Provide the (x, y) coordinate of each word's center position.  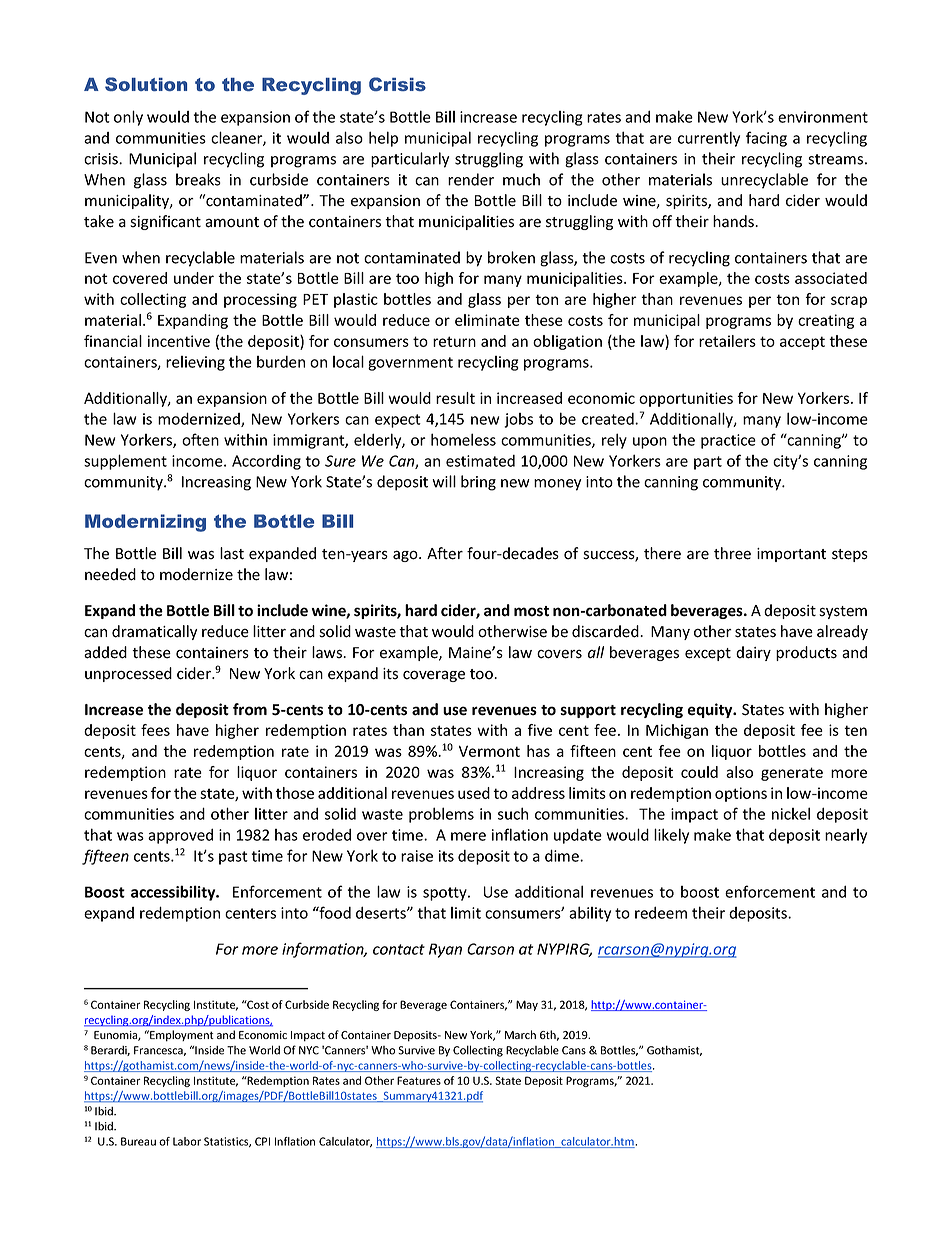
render (471, 179)
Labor (187, 1141)
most (531, 611)
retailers (727, 341)
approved (180, 836)
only (128, 118)
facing (766, 139)
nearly (846, 836)
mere (468, 836)
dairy (753, 653)
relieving (195, 363)
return (454, 341)
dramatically (154, 632)
